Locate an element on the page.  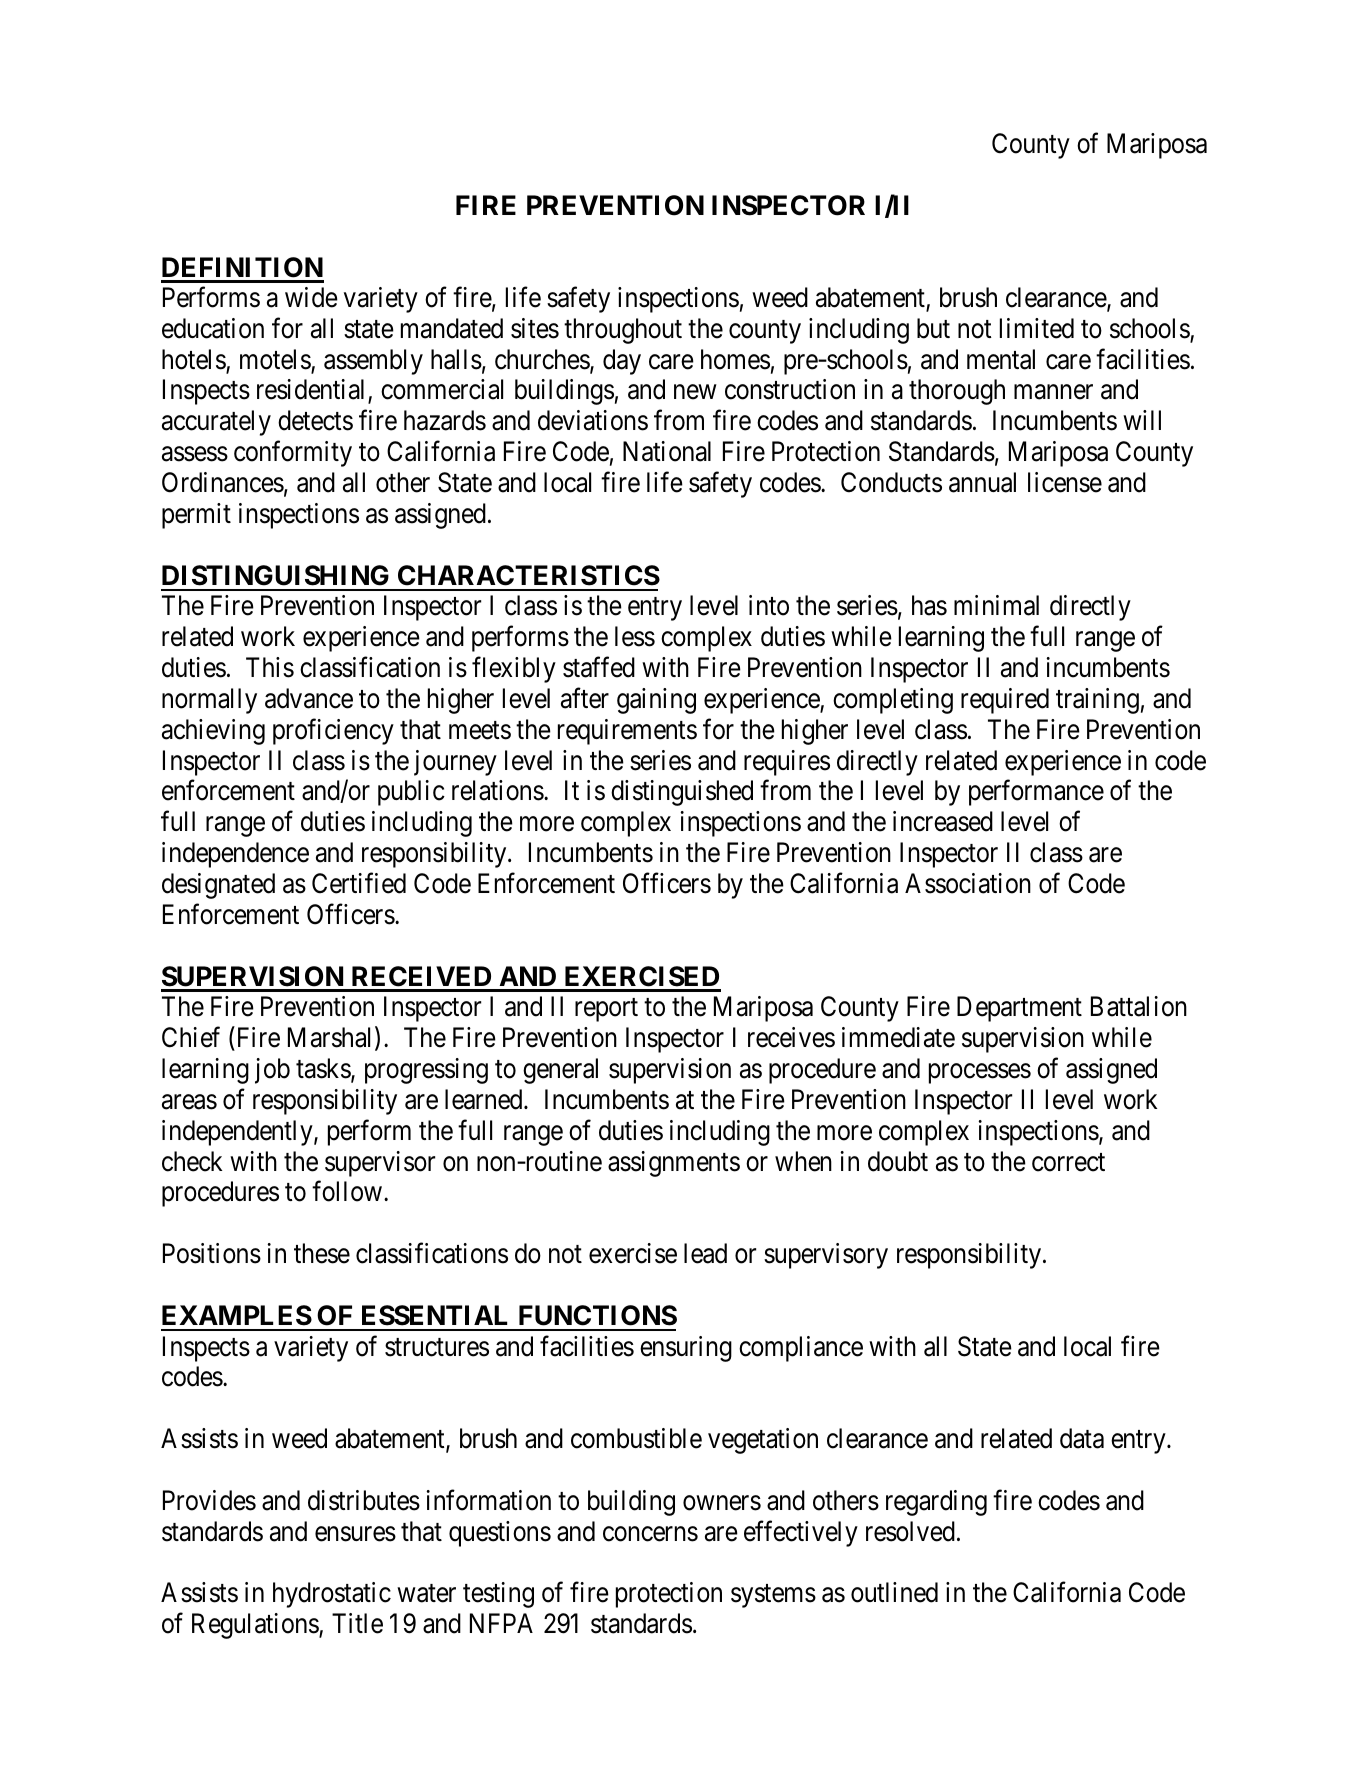
systems is located at coordinates (773, 1596).
